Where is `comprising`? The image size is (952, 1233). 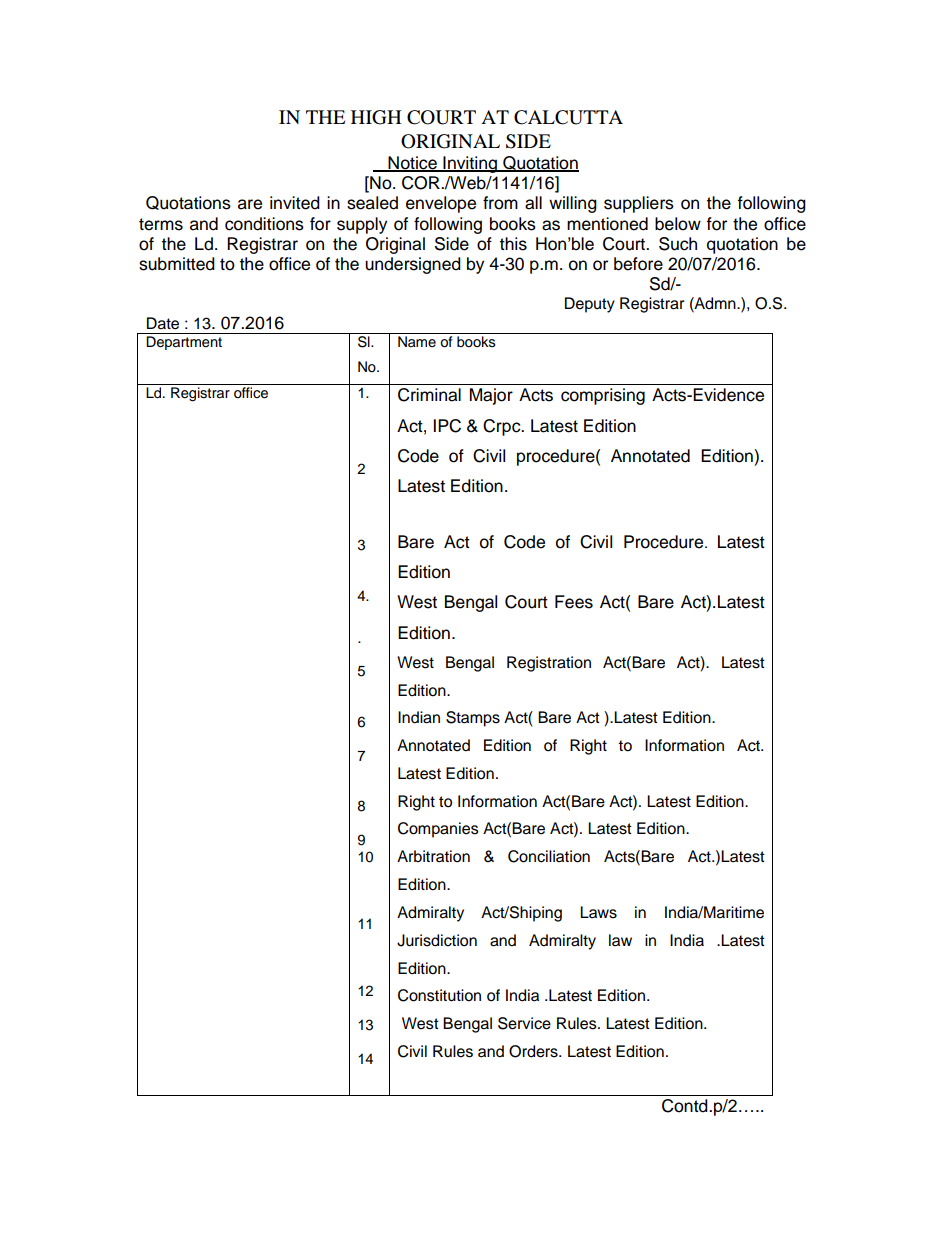
comprising is located at coordinates (603, 396).
